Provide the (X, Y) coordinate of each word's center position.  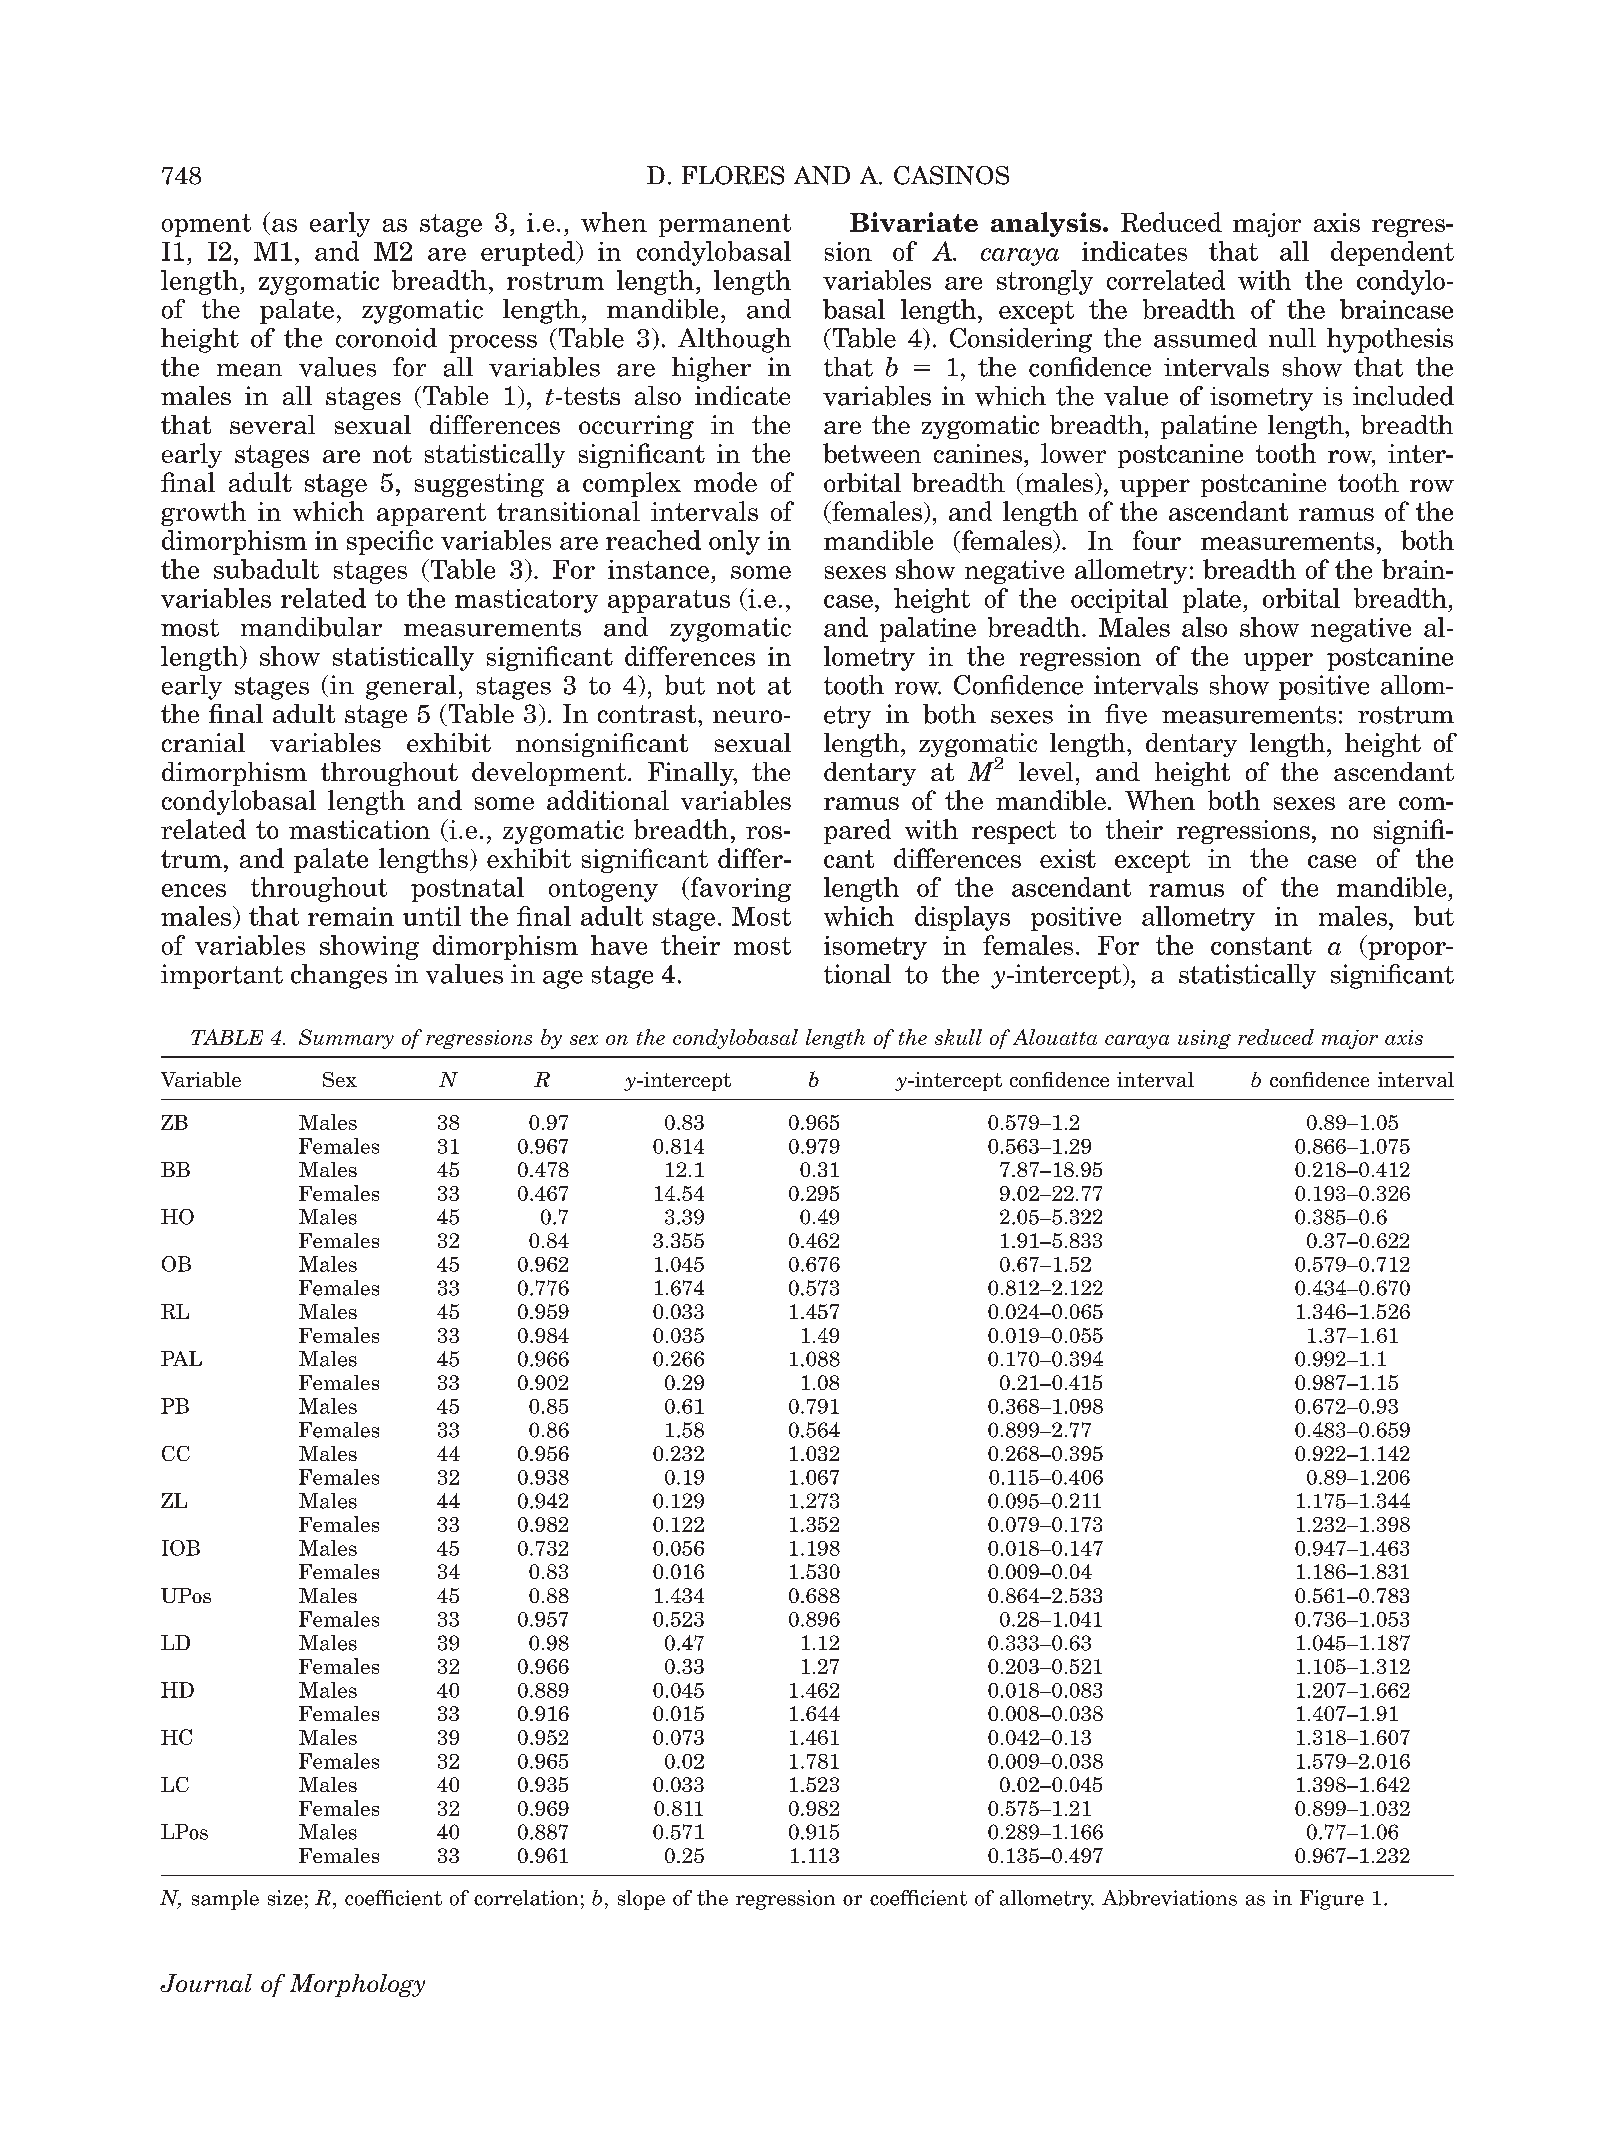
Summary (346, 1039)
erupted (529, 253)
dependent (1392, 253)
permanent (725, 225)
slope (641, 1900)
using (1204, 1039)
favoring (739, 889)
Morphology (357, 1985)
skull (958, 1037)
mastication (359, 829)
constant (1261, 946)
